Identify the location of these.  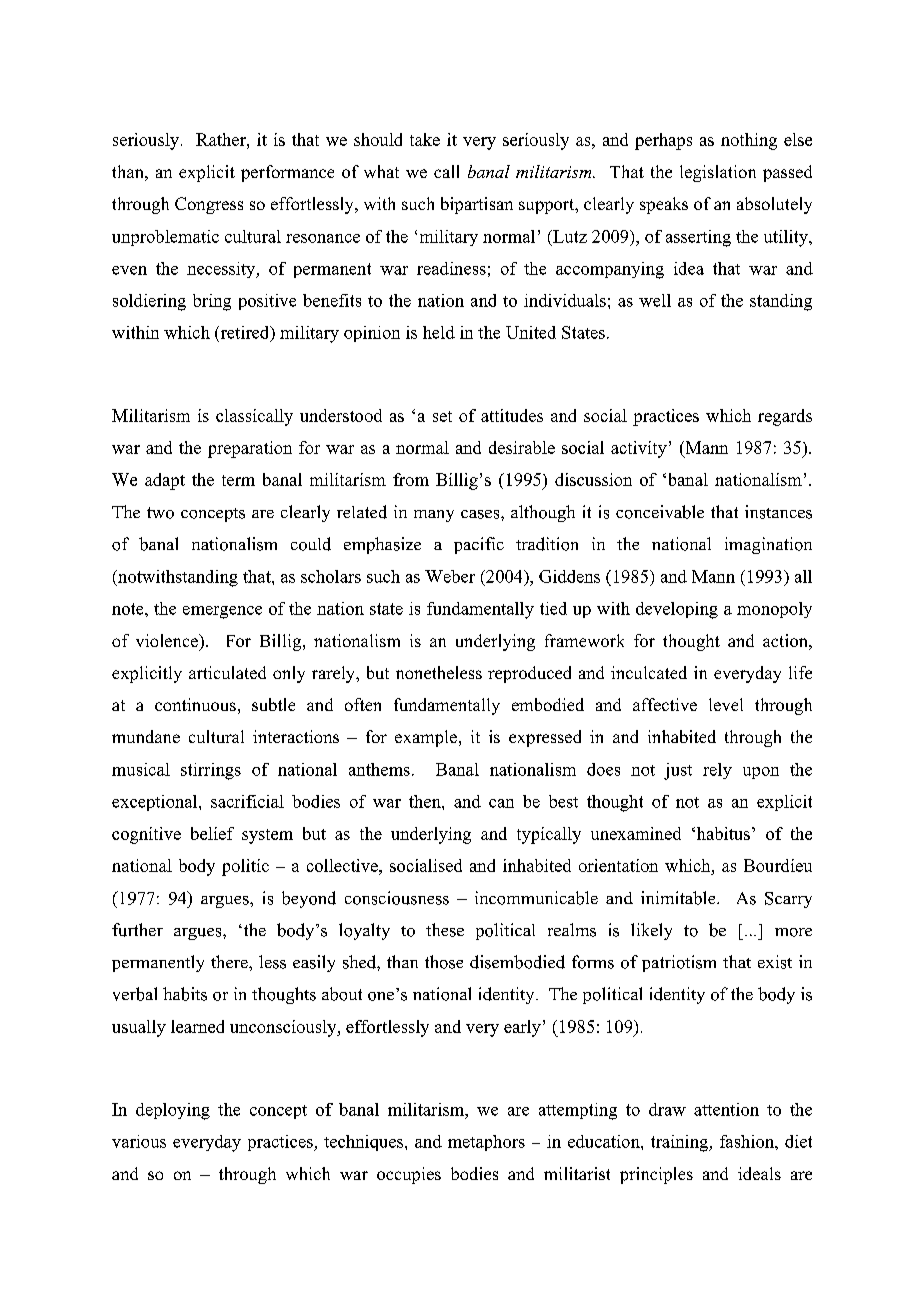
(445, 930).
